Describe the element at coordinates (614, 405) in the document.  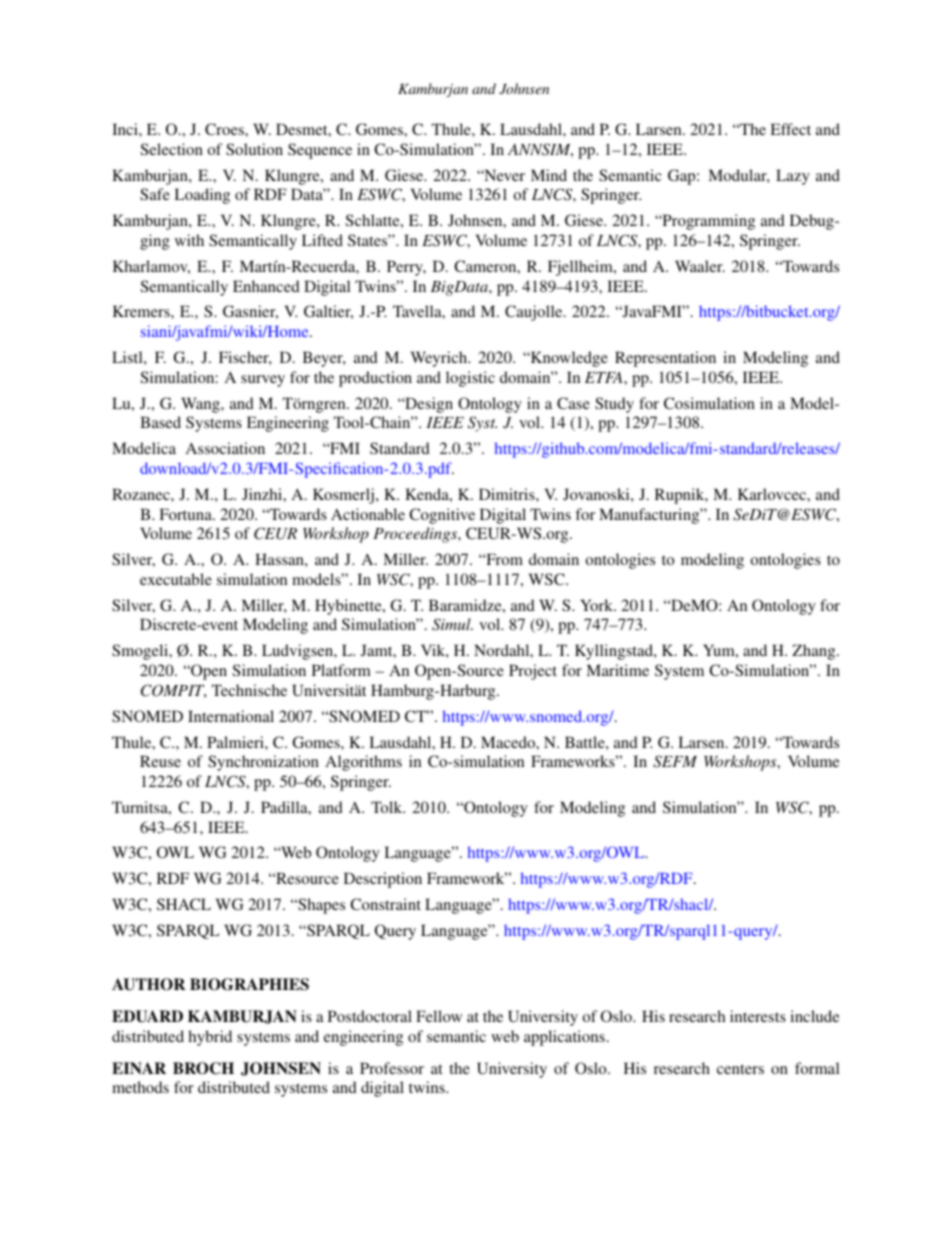
I see `Study` at that location.
